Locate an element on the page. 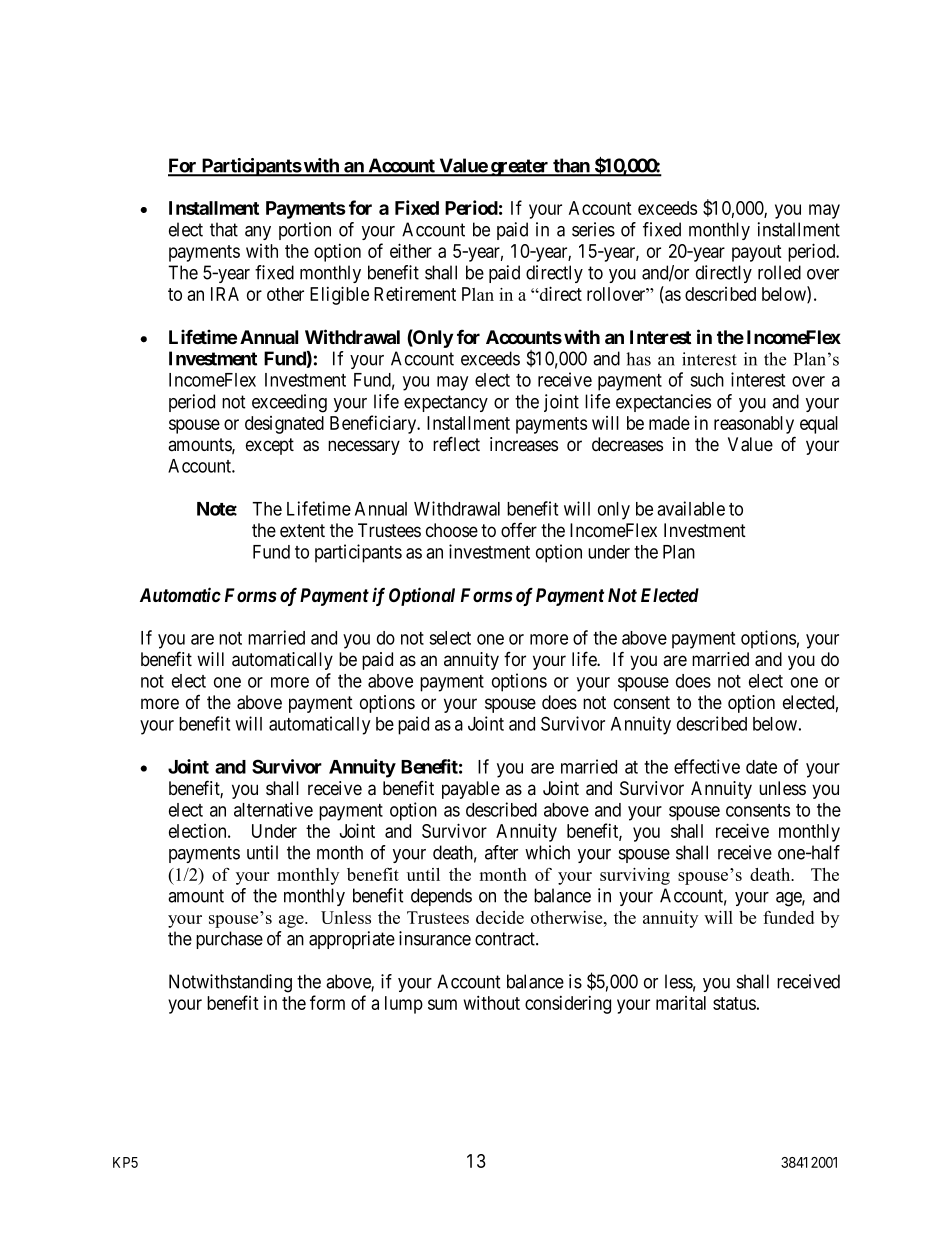  portion is located at coordinates (305, 231).
